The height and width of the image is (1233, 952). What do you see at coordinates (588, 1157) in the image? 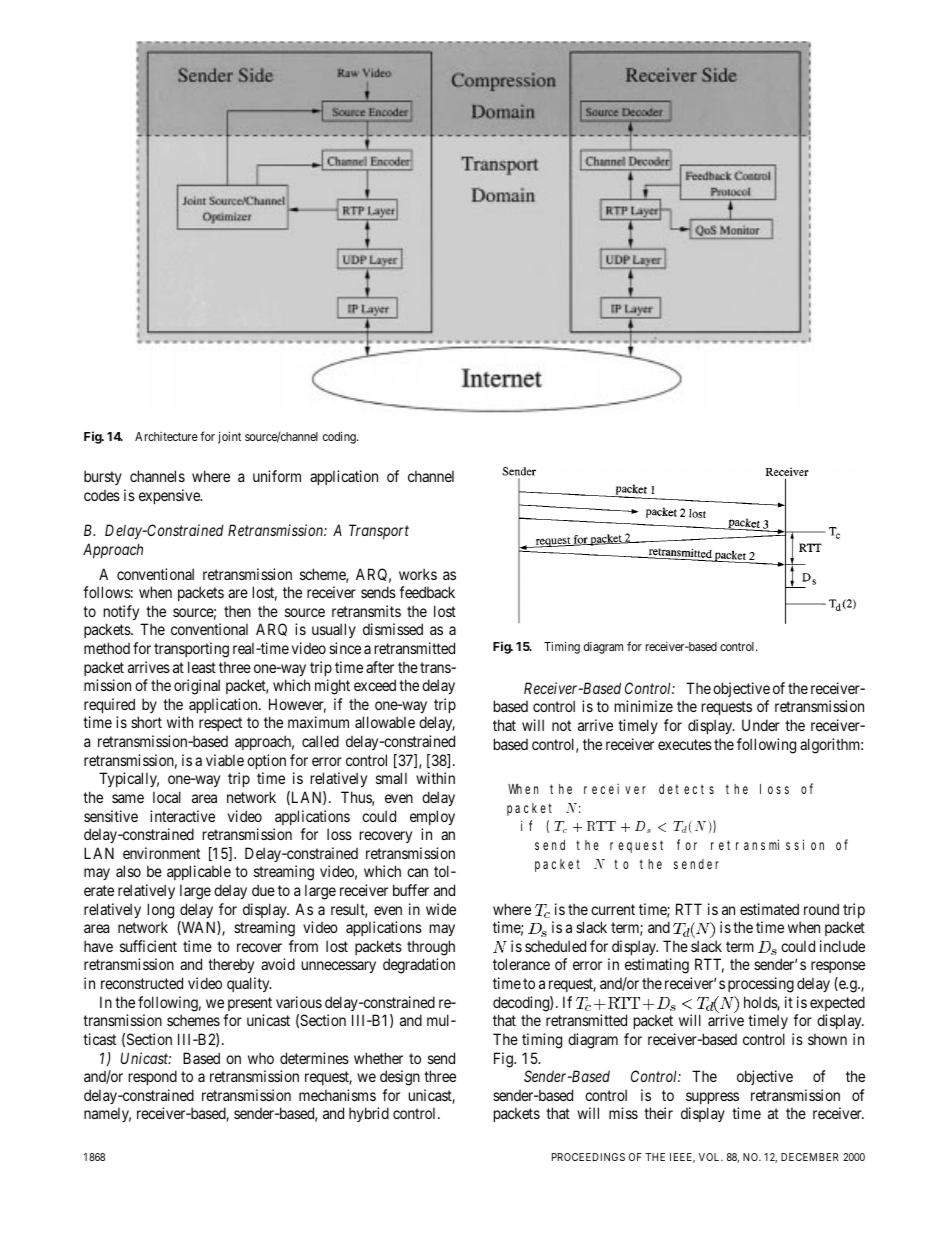
I see `PROCEEDINGS` at bounding box center [588, 1157].
